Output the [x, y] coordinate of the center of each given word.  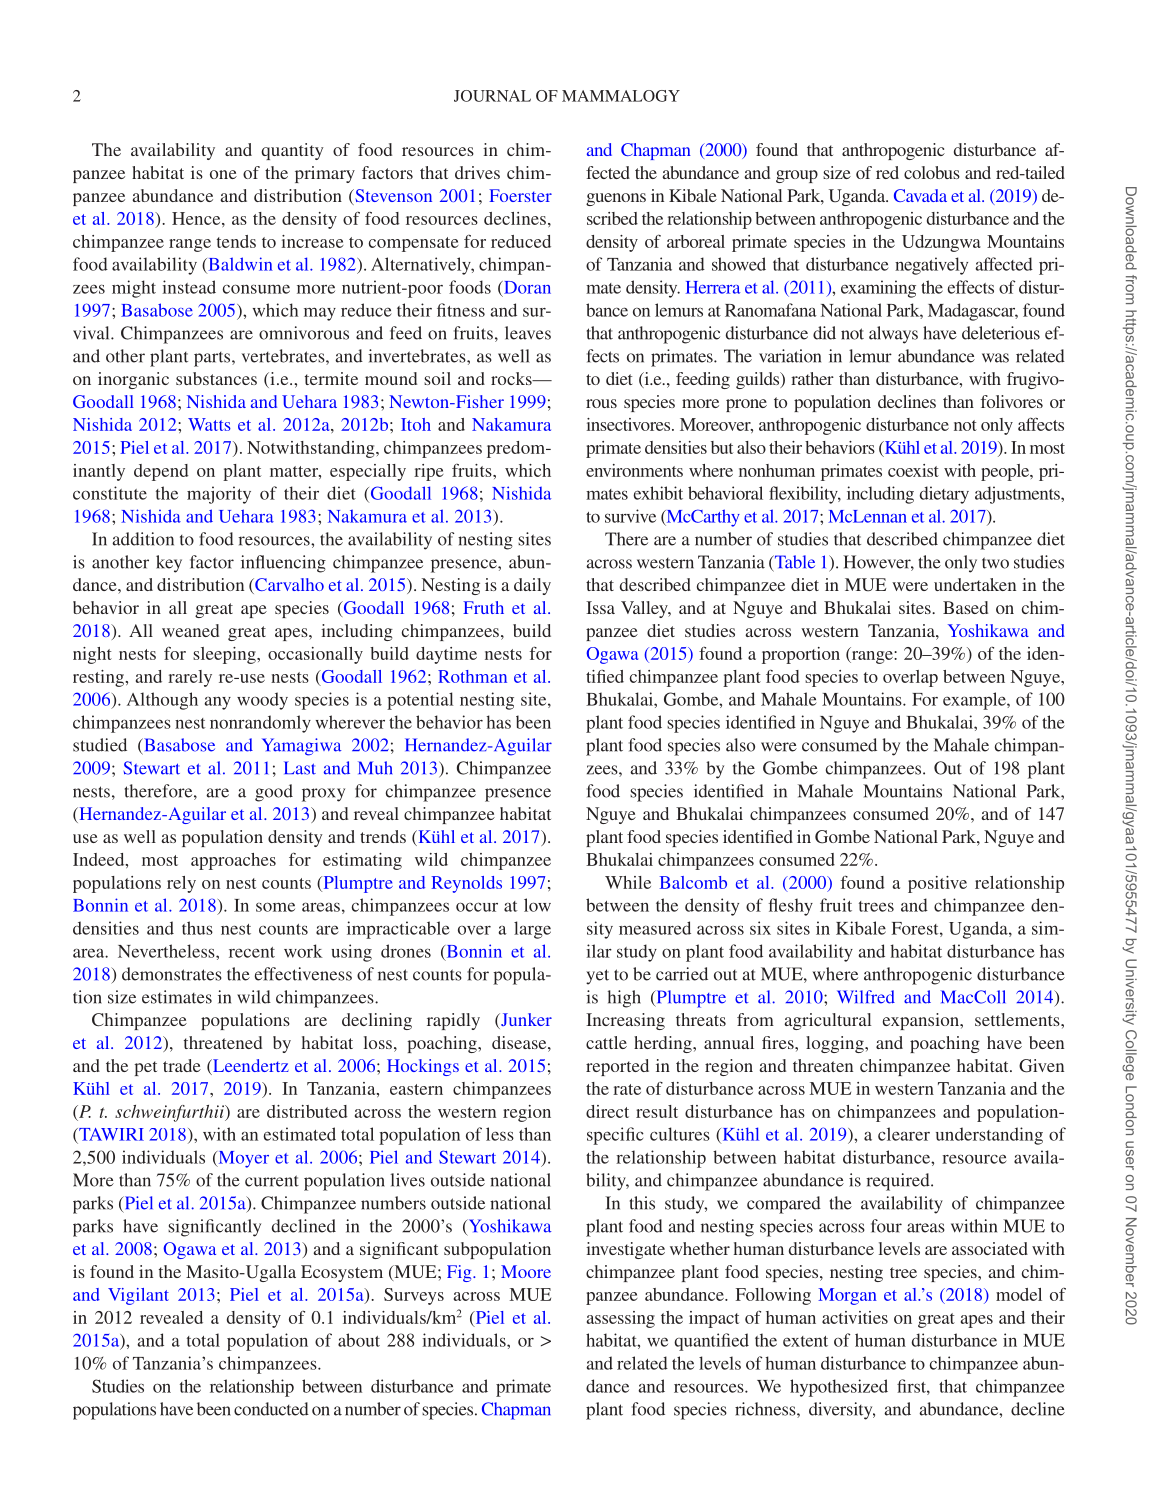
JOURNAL [492, 96]
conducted [271, 1409]
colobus [932, 172]
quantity [292, 151]
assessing [621, 1319]
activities [855, 1317]
